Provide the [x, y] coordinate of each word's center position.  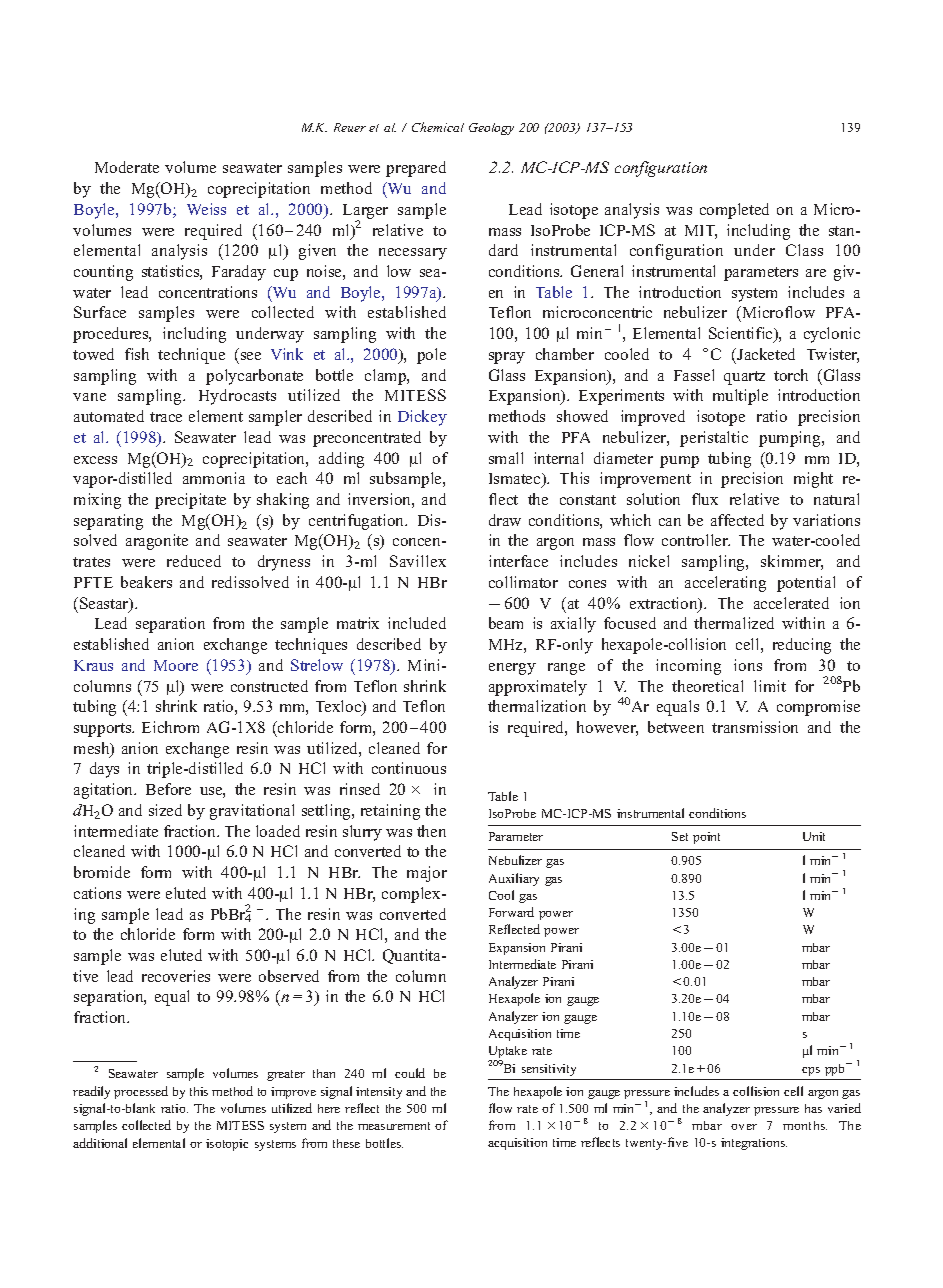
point [706, 838]
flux [705, 499]
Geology [491, 129]
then [431, 831]
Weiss [206, 209]
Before [168, 789]
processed [141, 1092]
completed [734, 211]
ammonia [214, 478]
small [506, 458]
